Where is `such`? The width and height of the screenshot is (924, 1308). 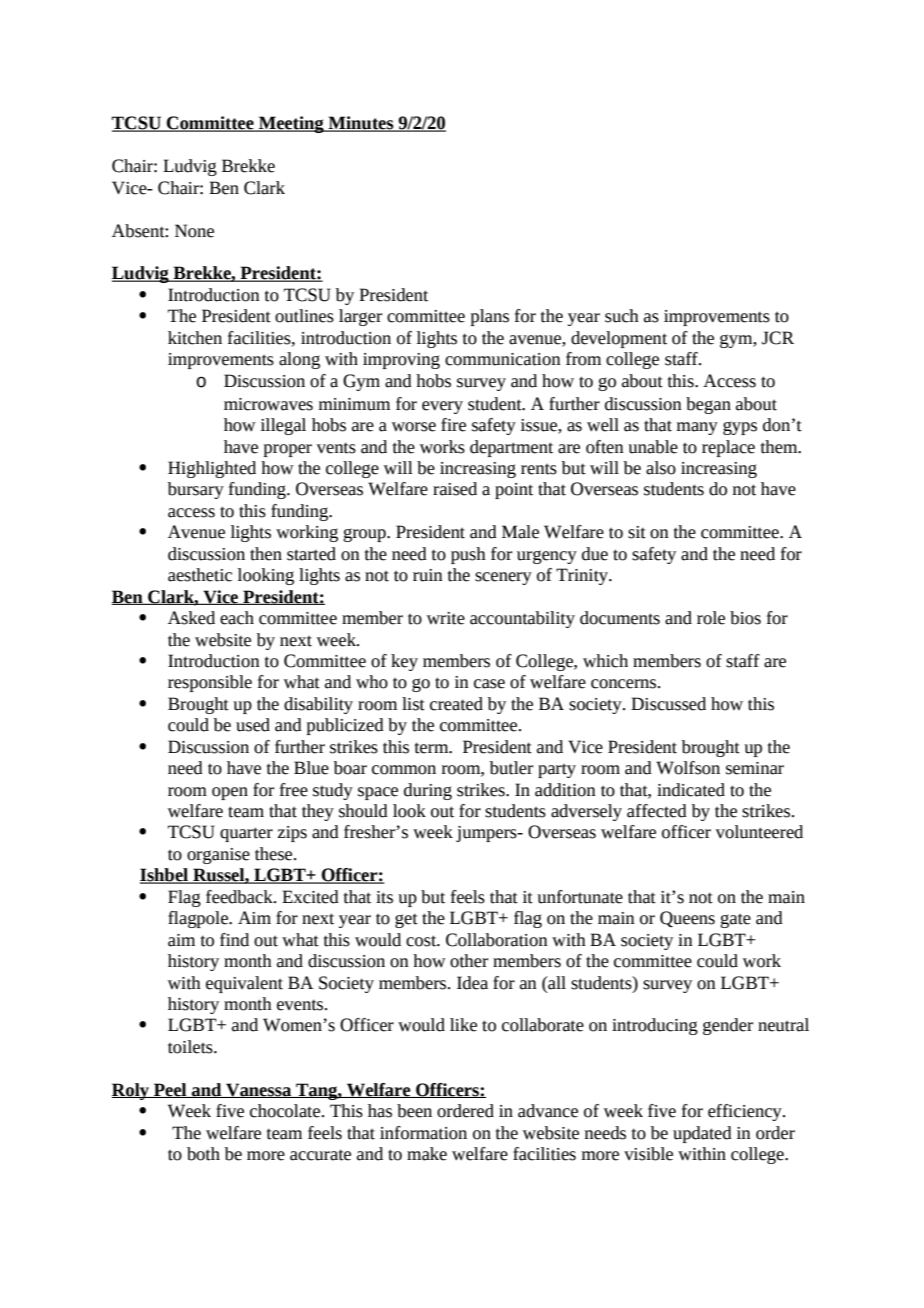
such is located at coordinates (622, 316).
